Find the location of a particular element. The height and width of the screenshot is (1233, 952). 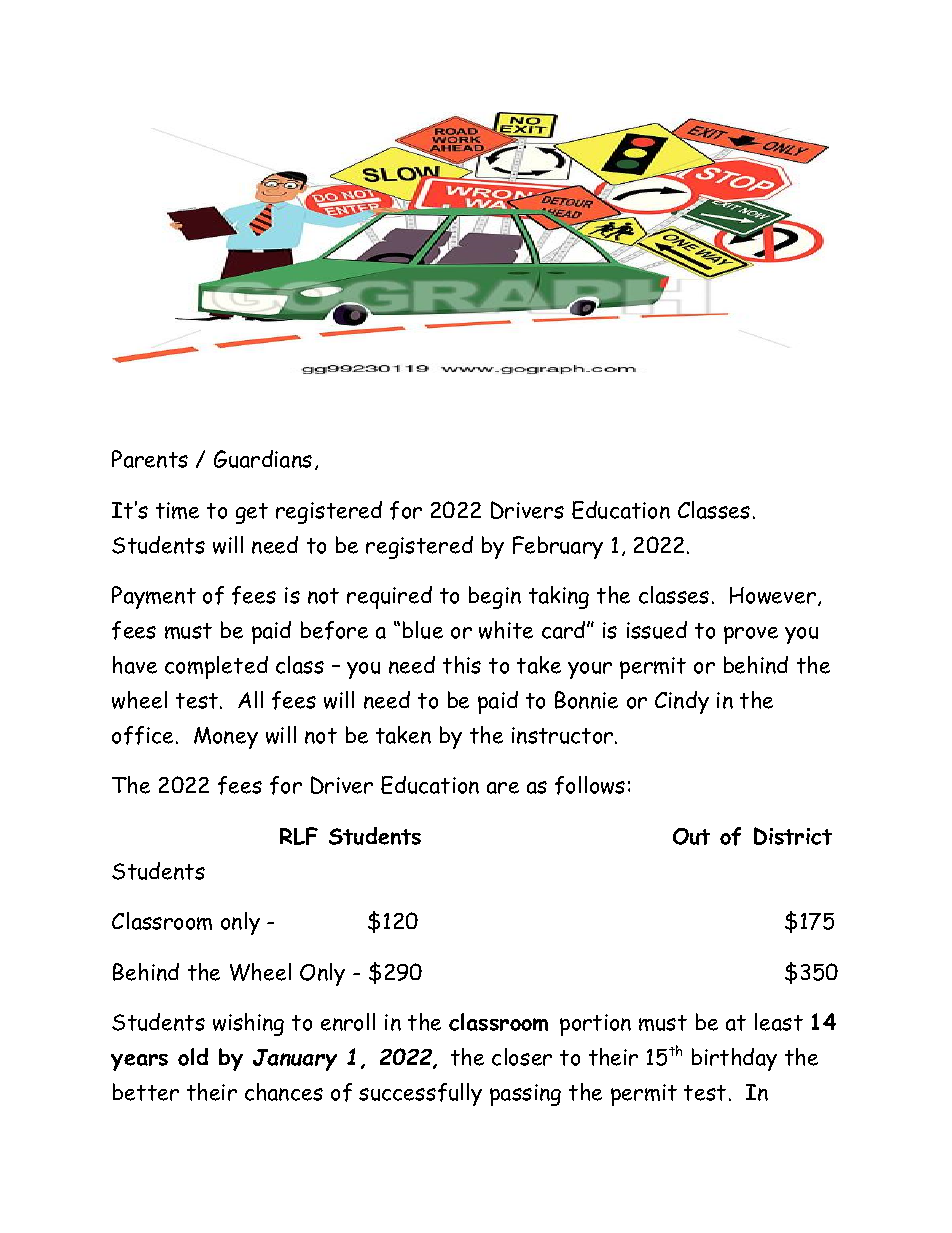

However is located at coordinates (774, 596).
